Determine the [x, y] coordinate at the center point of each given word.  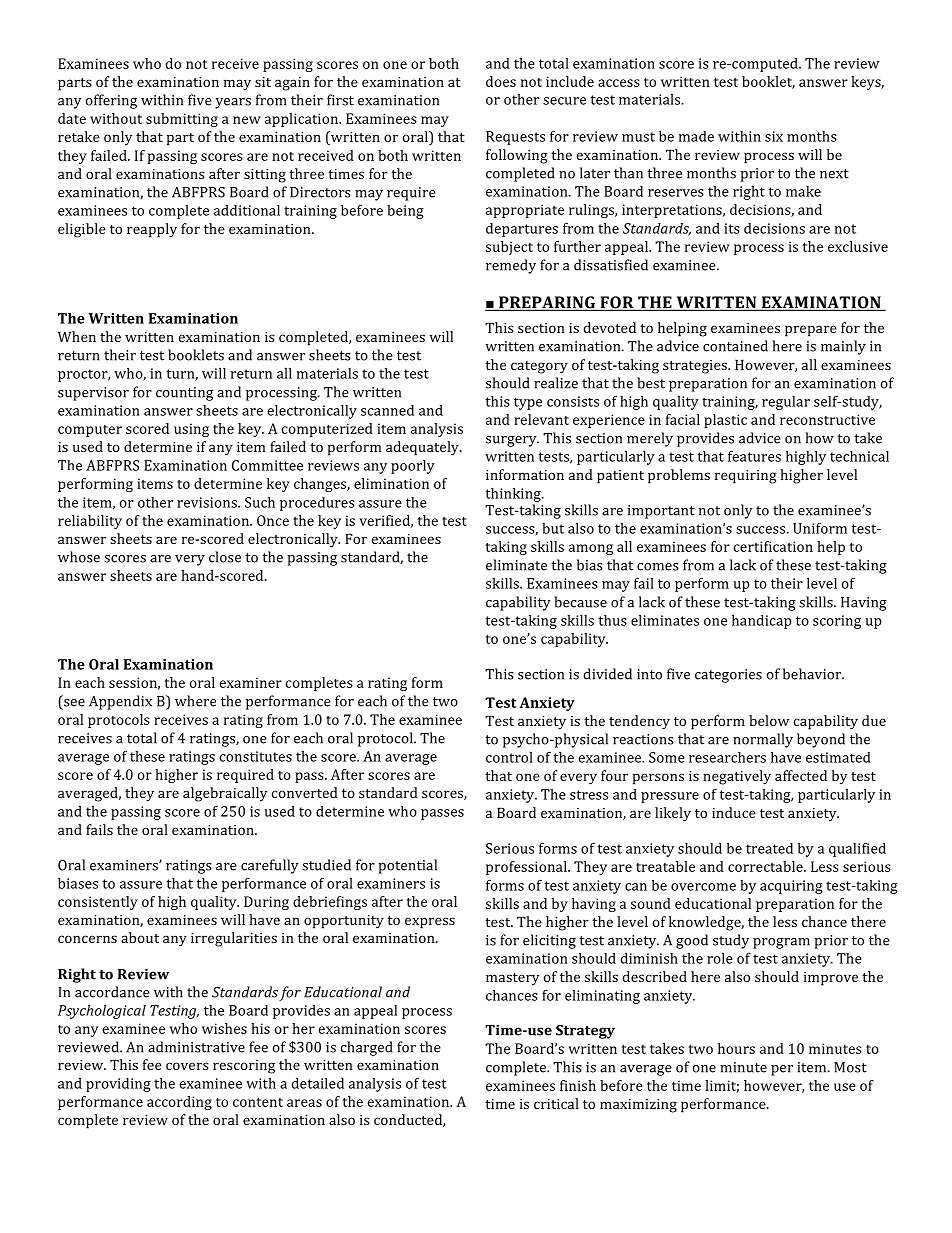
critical [556, 1103]
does [501, 81]
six [774, 136]
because [580, 602]
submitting [182, 120]
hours [736, 1048]
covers [187, 1066]
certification [773, 546]
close [225, 557]
